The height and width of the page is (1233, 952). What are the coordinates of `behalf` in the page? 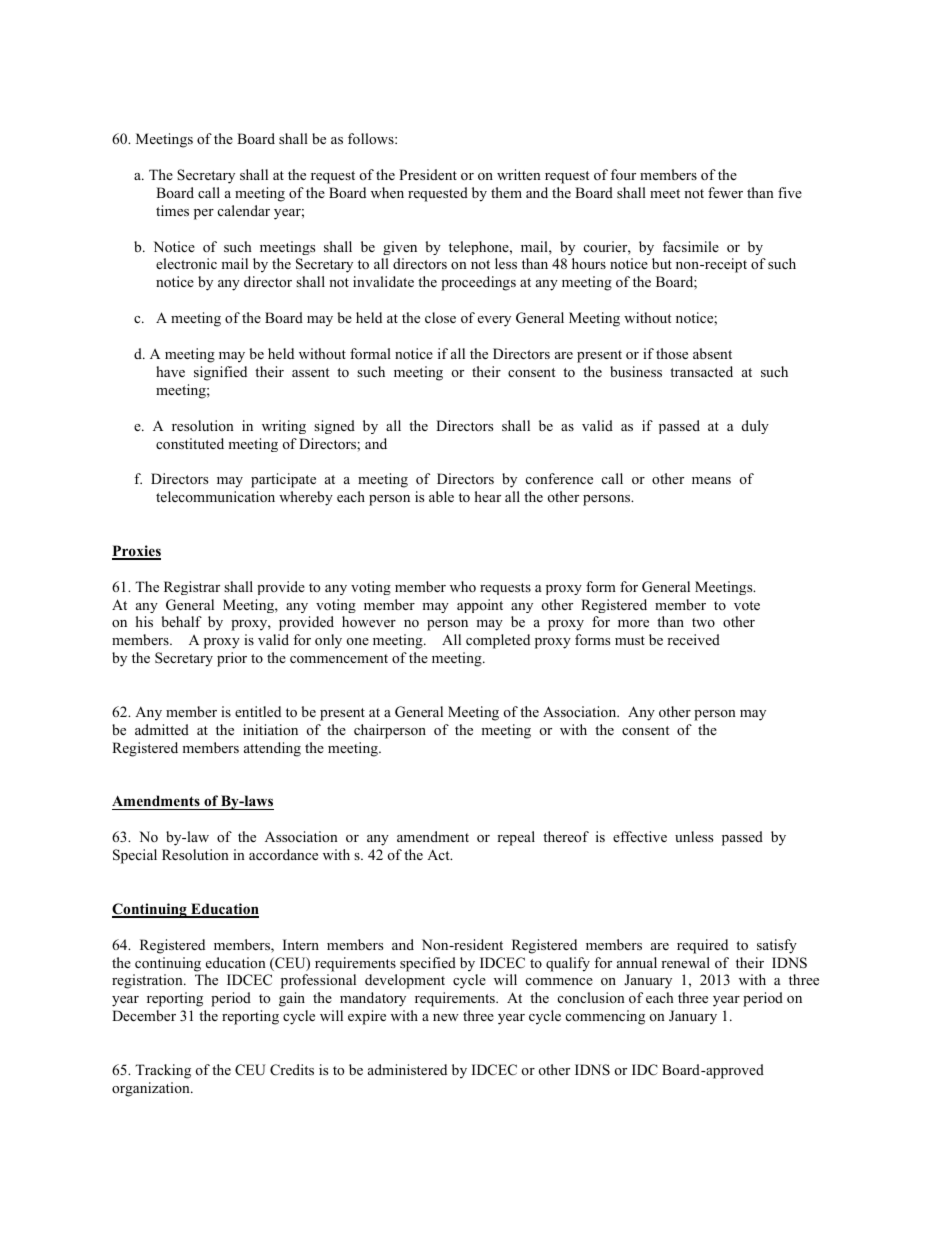 It's located at (181, 621).
